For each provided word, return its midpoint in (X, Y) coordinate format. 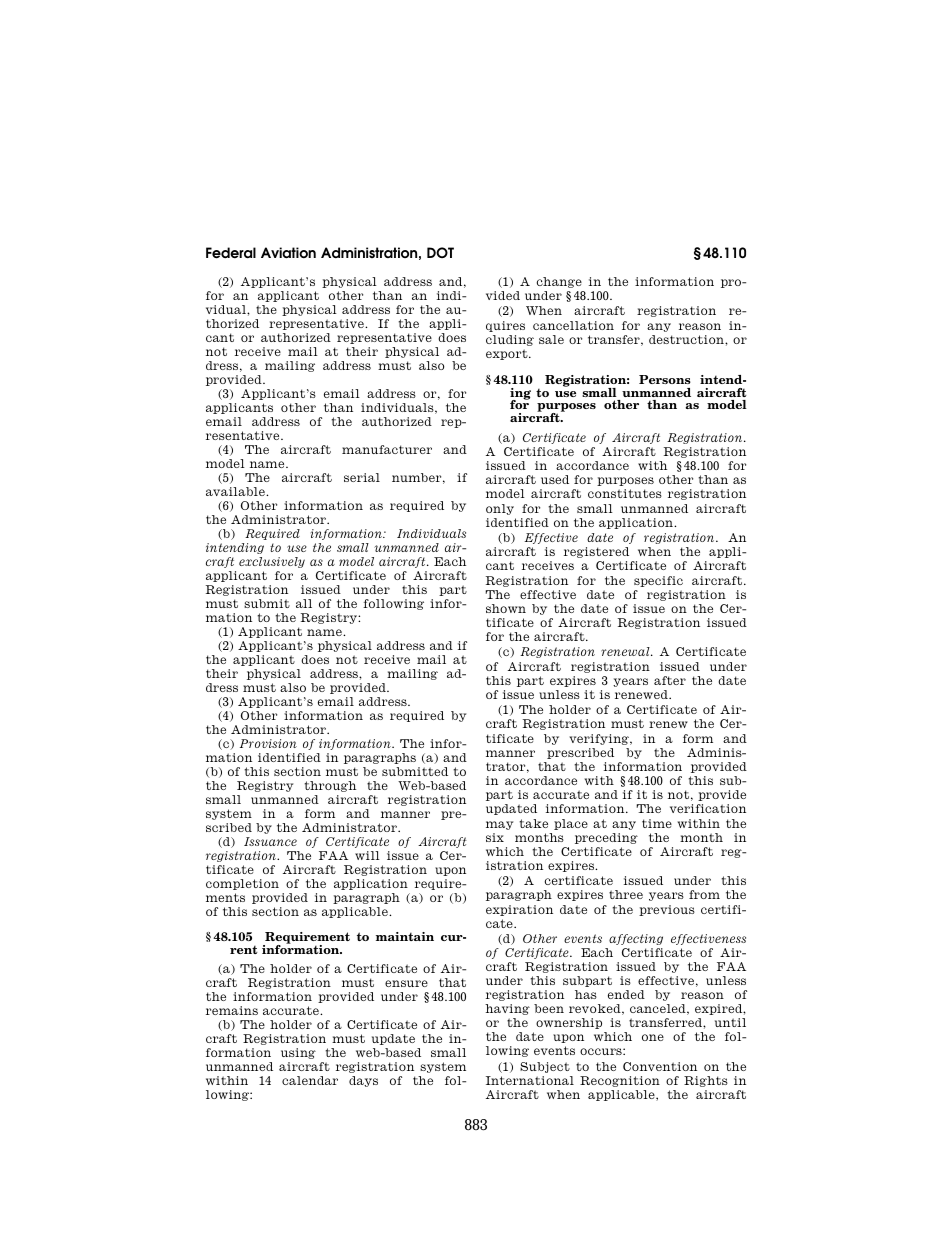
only (500, 509)
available (236, 491)
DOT (440, 252)
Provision (268, 743)
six (495, 837)
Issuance (270, 841)
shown (506, 608)
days (363, 1081)
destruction (687, 339)
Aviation (288, 253)
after (670, 680)
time (657, 823)
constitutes (625, 493)
